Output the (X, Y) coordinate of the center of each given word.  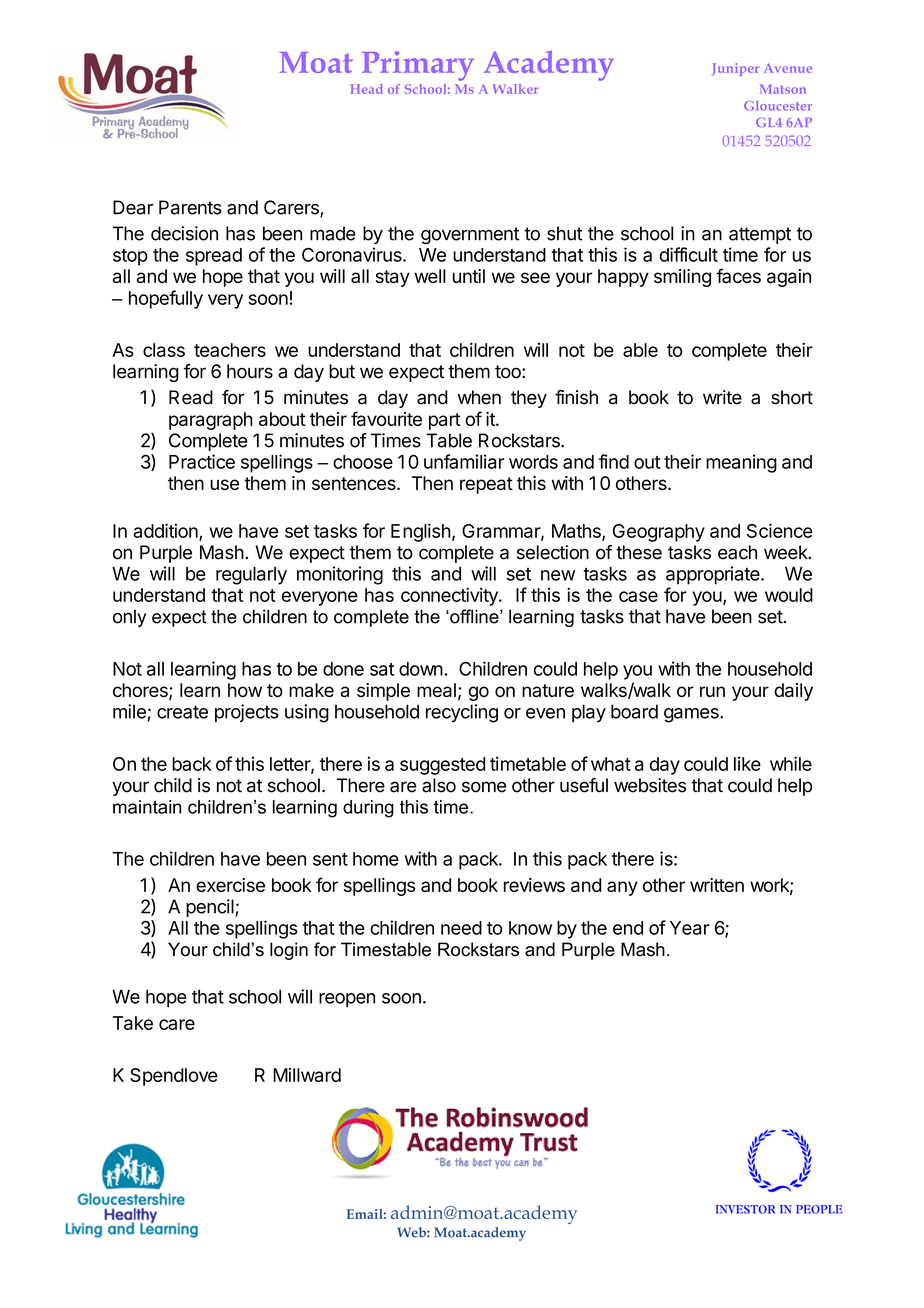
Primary (418, 66)
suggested (442, 766)
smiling (682, 278)
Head (366, 89)
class (164, 350)
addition (166, 531)
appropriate (714, 575)
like (747, 763)
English (421, 532)
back (191, 764)
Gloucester (778, 106)
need (461, 928)
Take (133, 1023)
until (469, 276)
